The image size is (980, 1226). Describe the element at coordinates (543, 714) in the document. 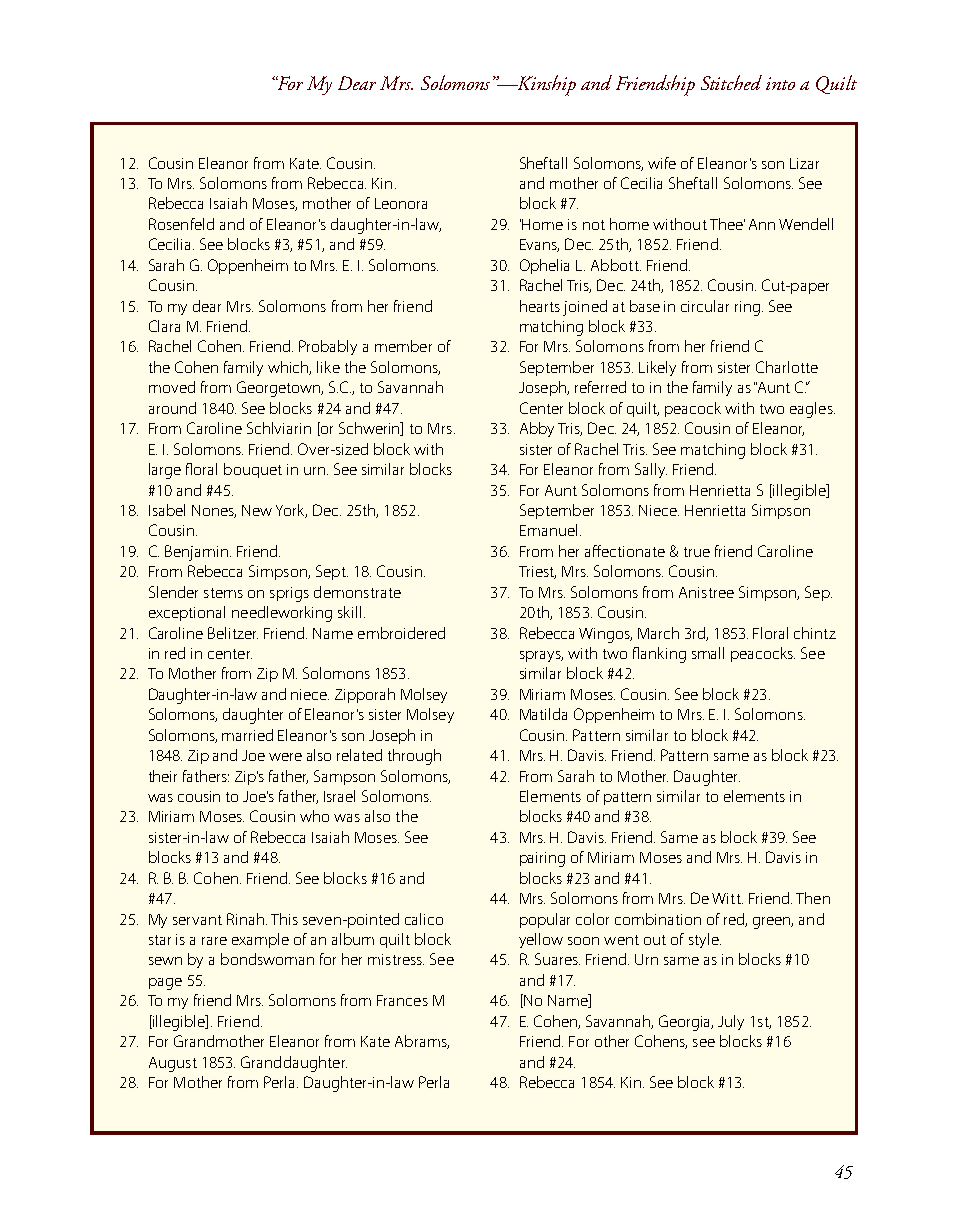

I see `Matilda` at that location.
